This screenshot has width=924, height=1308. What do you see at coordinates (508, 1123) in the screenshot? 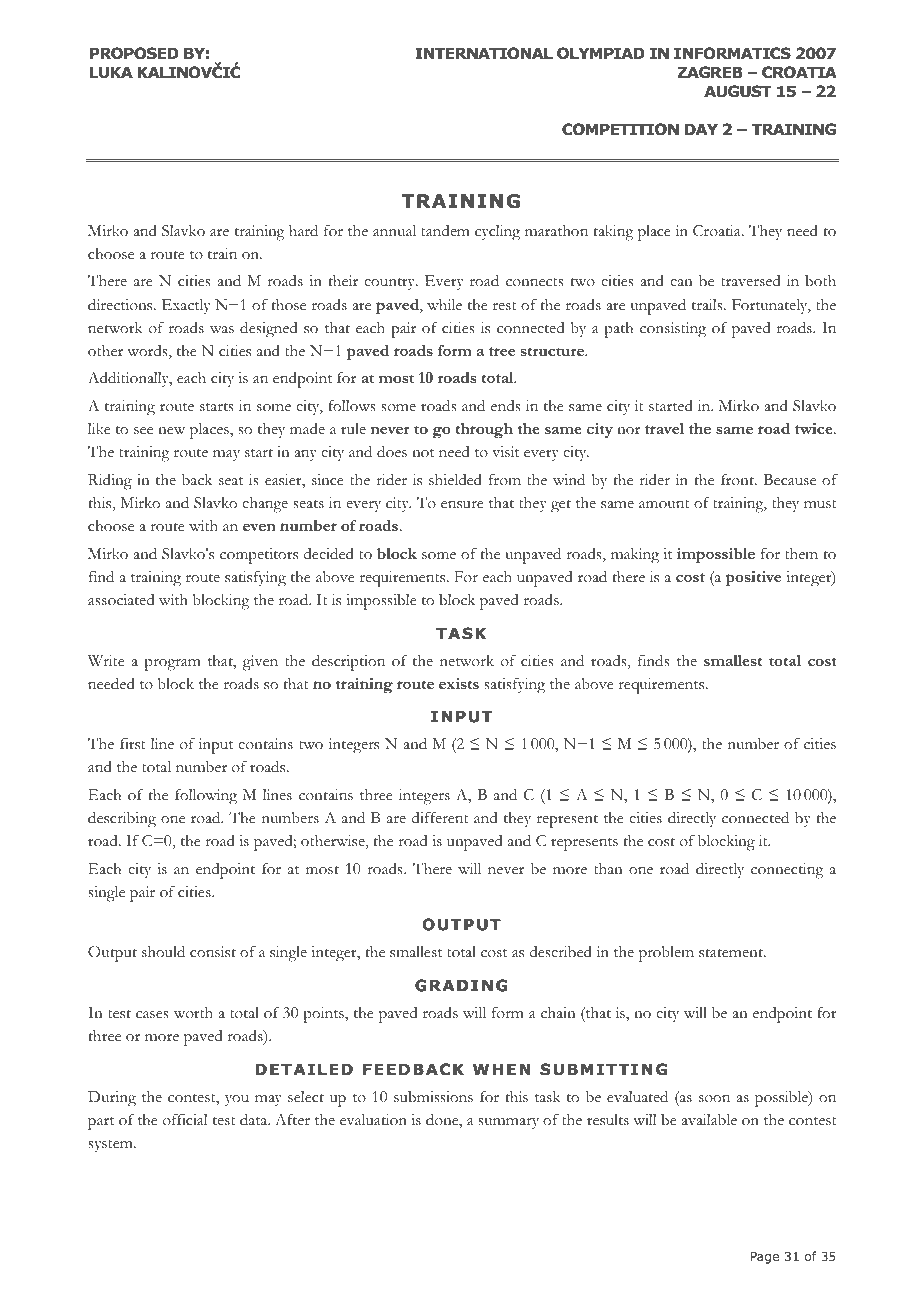
I see `summary` at bounding box center [508, 1123].
